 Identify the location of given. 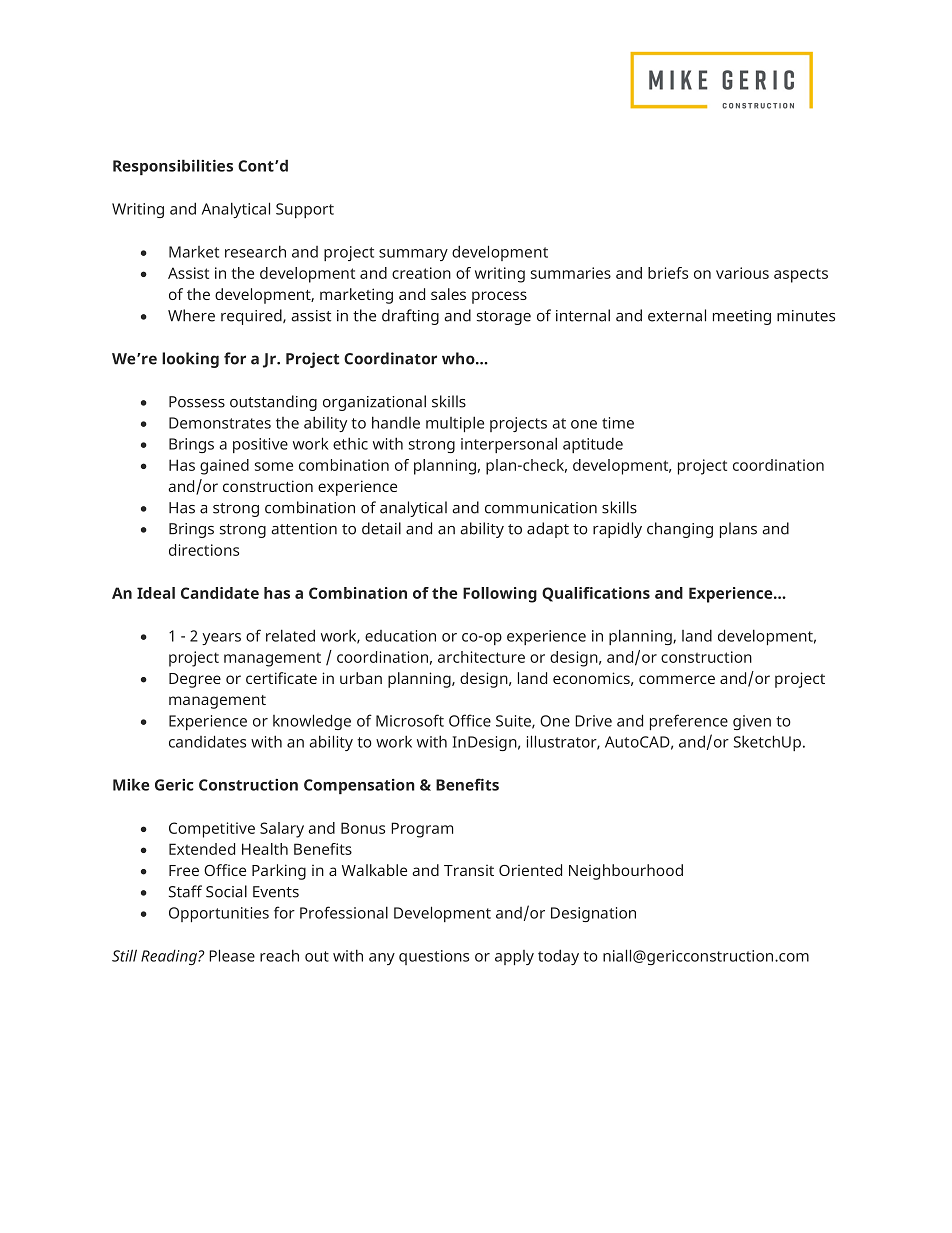
(752, 722).
